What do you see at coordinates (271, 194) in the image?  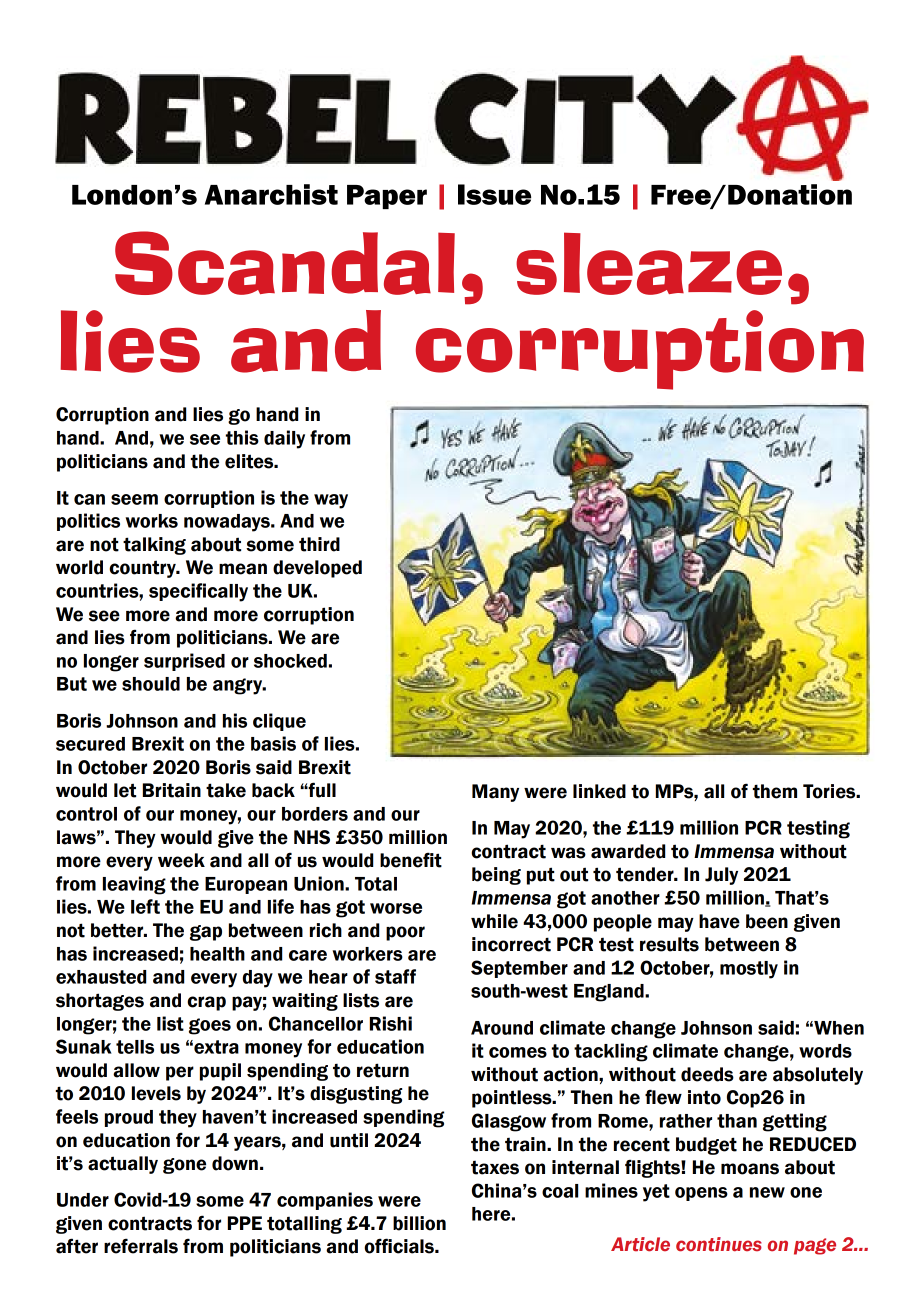 I see `Anarchist` at bounding box center [271, 194].
